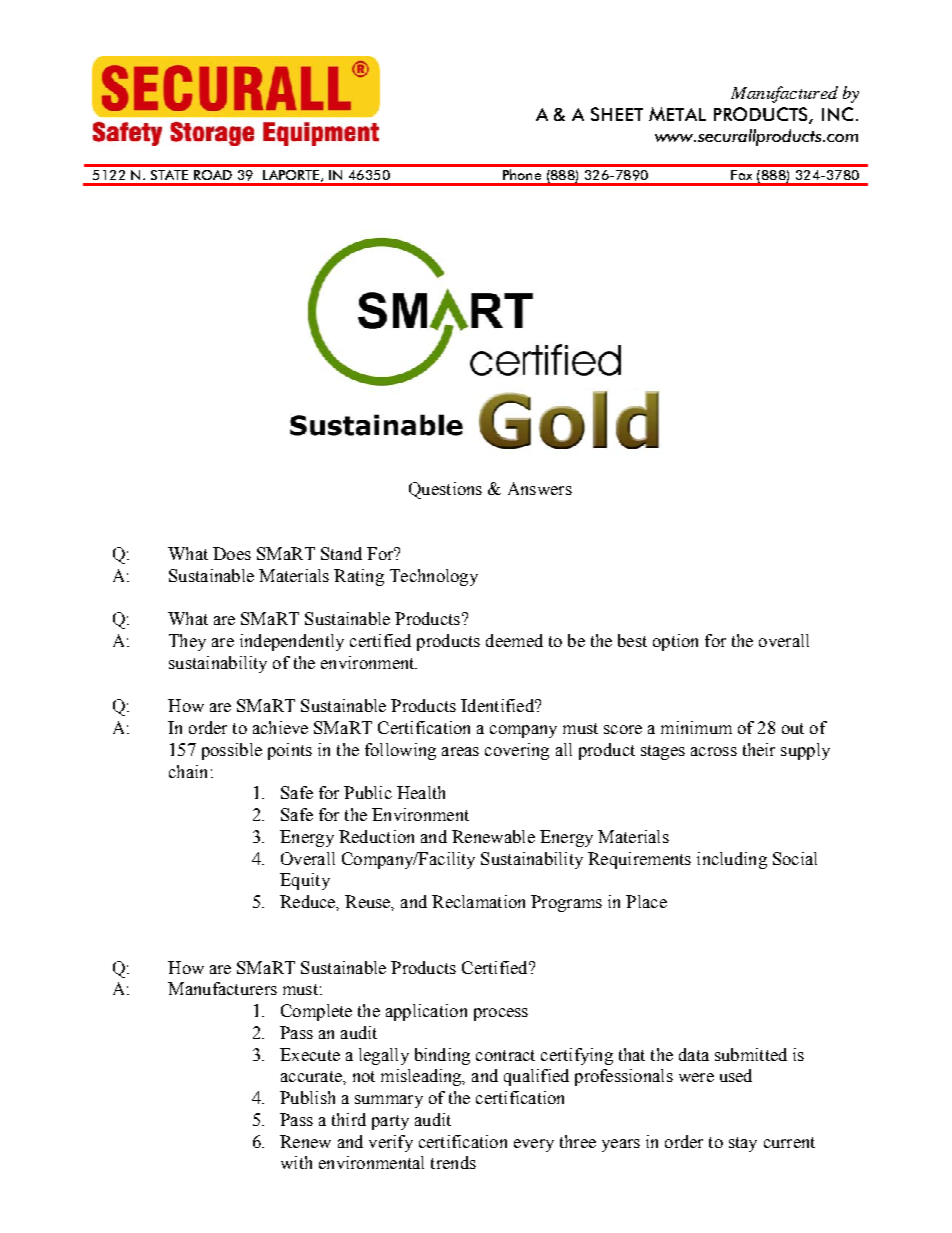 The image size is (952, 1233). I want to click on Answers, so click(540, 488).
